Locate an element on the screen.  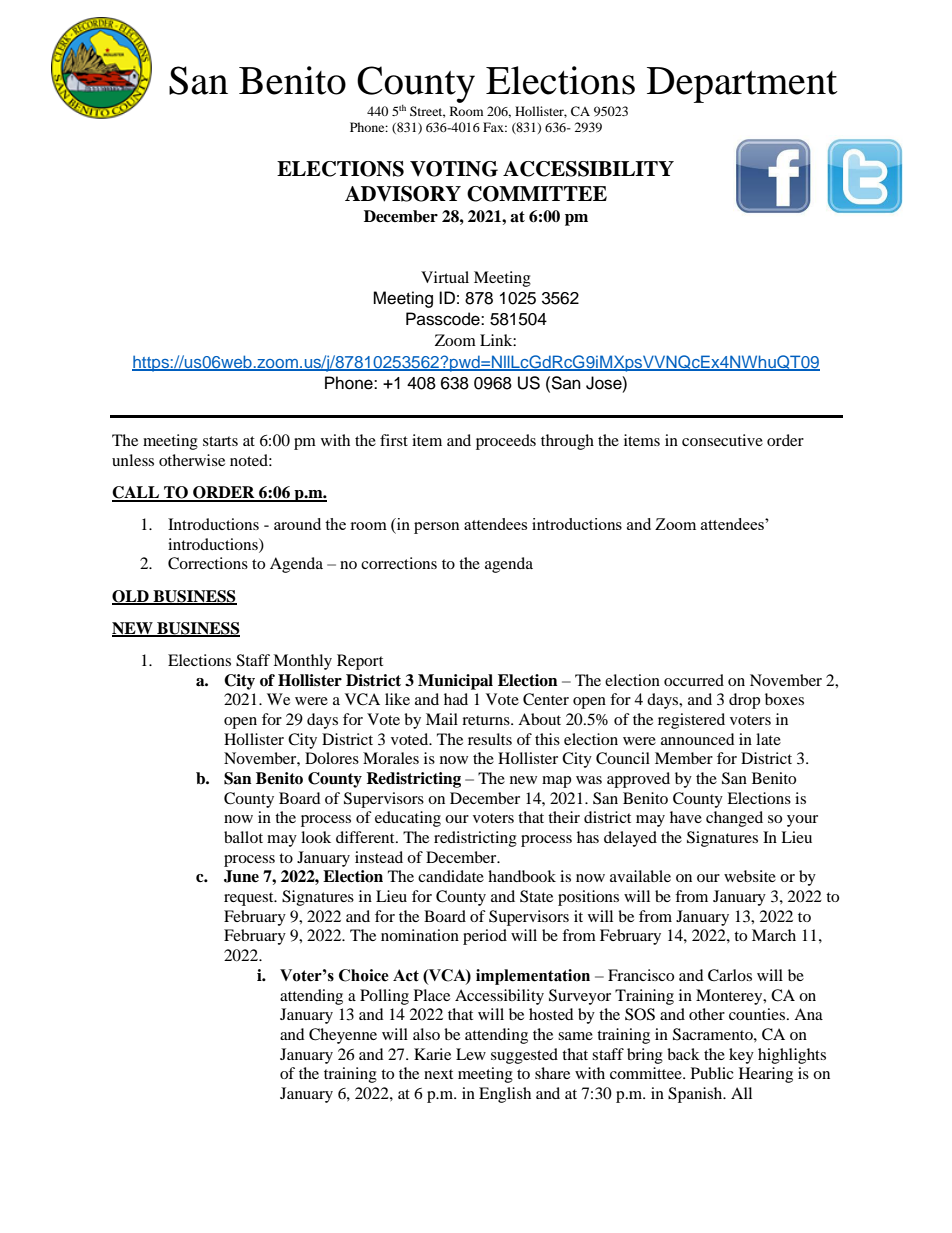
Cheyenne is located at coordinates (343, 1036).
